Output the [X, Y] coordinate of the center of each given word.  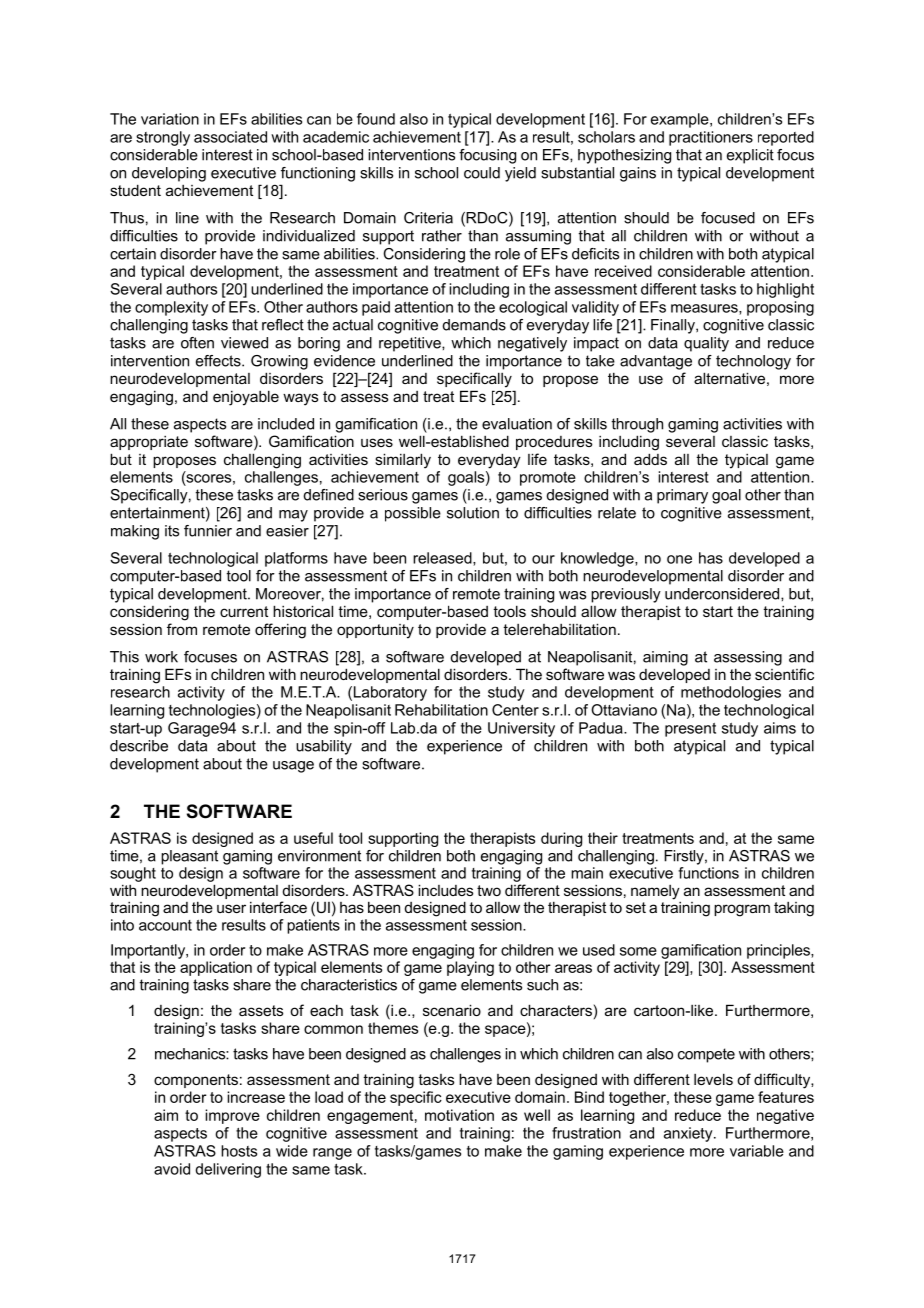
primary [682, 496]
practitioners [711, 138]
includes [445, 890]
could [482, 173]
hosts [239, 1151]
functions [708, 873]
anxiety [689, 1134]
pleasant [189, 857]
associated [230, 137]
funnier [208, 531]
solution [473, 513]
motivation [459, 1115]
